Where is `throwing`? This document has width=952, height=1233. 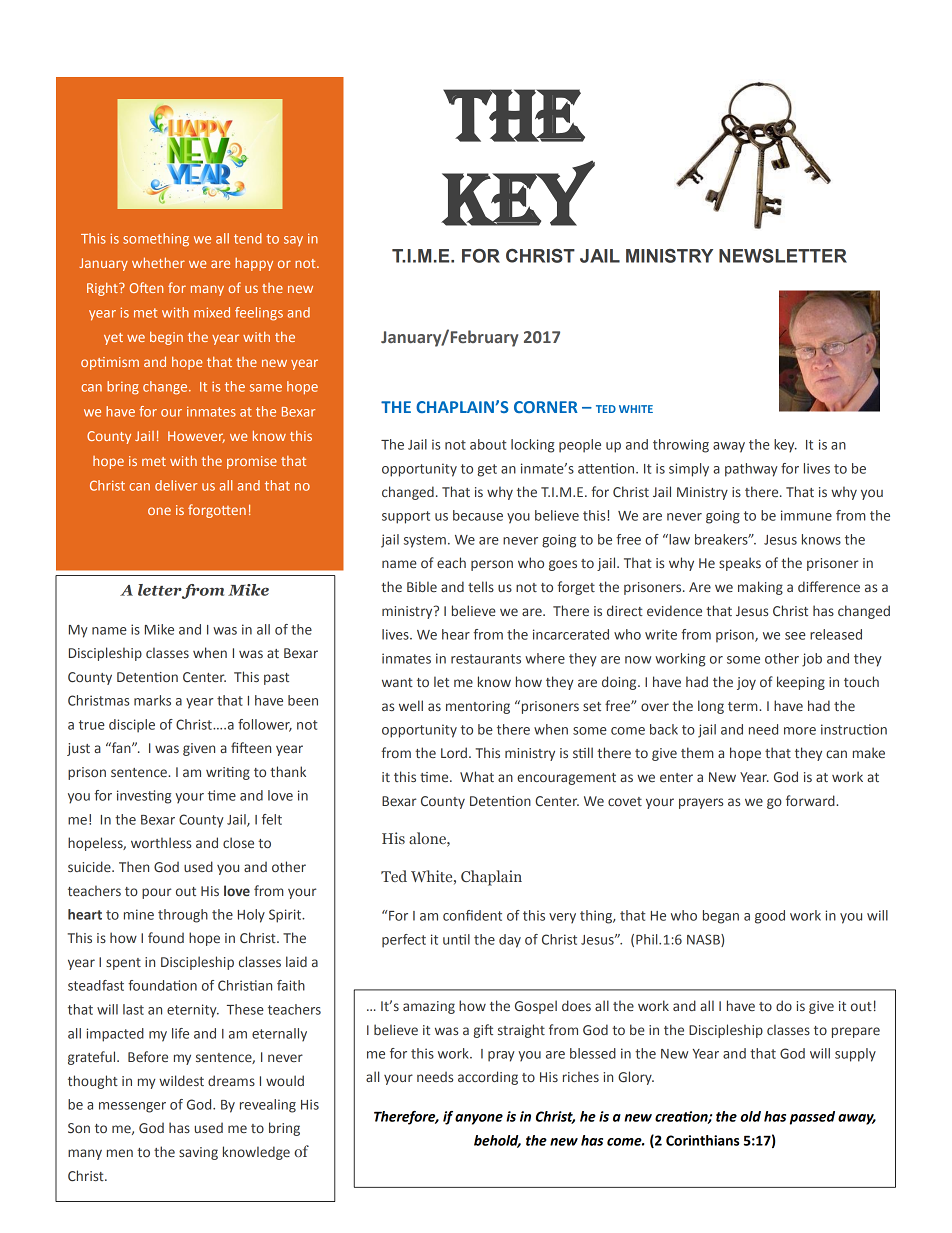 throwing is located at coordinates (681, 446).
